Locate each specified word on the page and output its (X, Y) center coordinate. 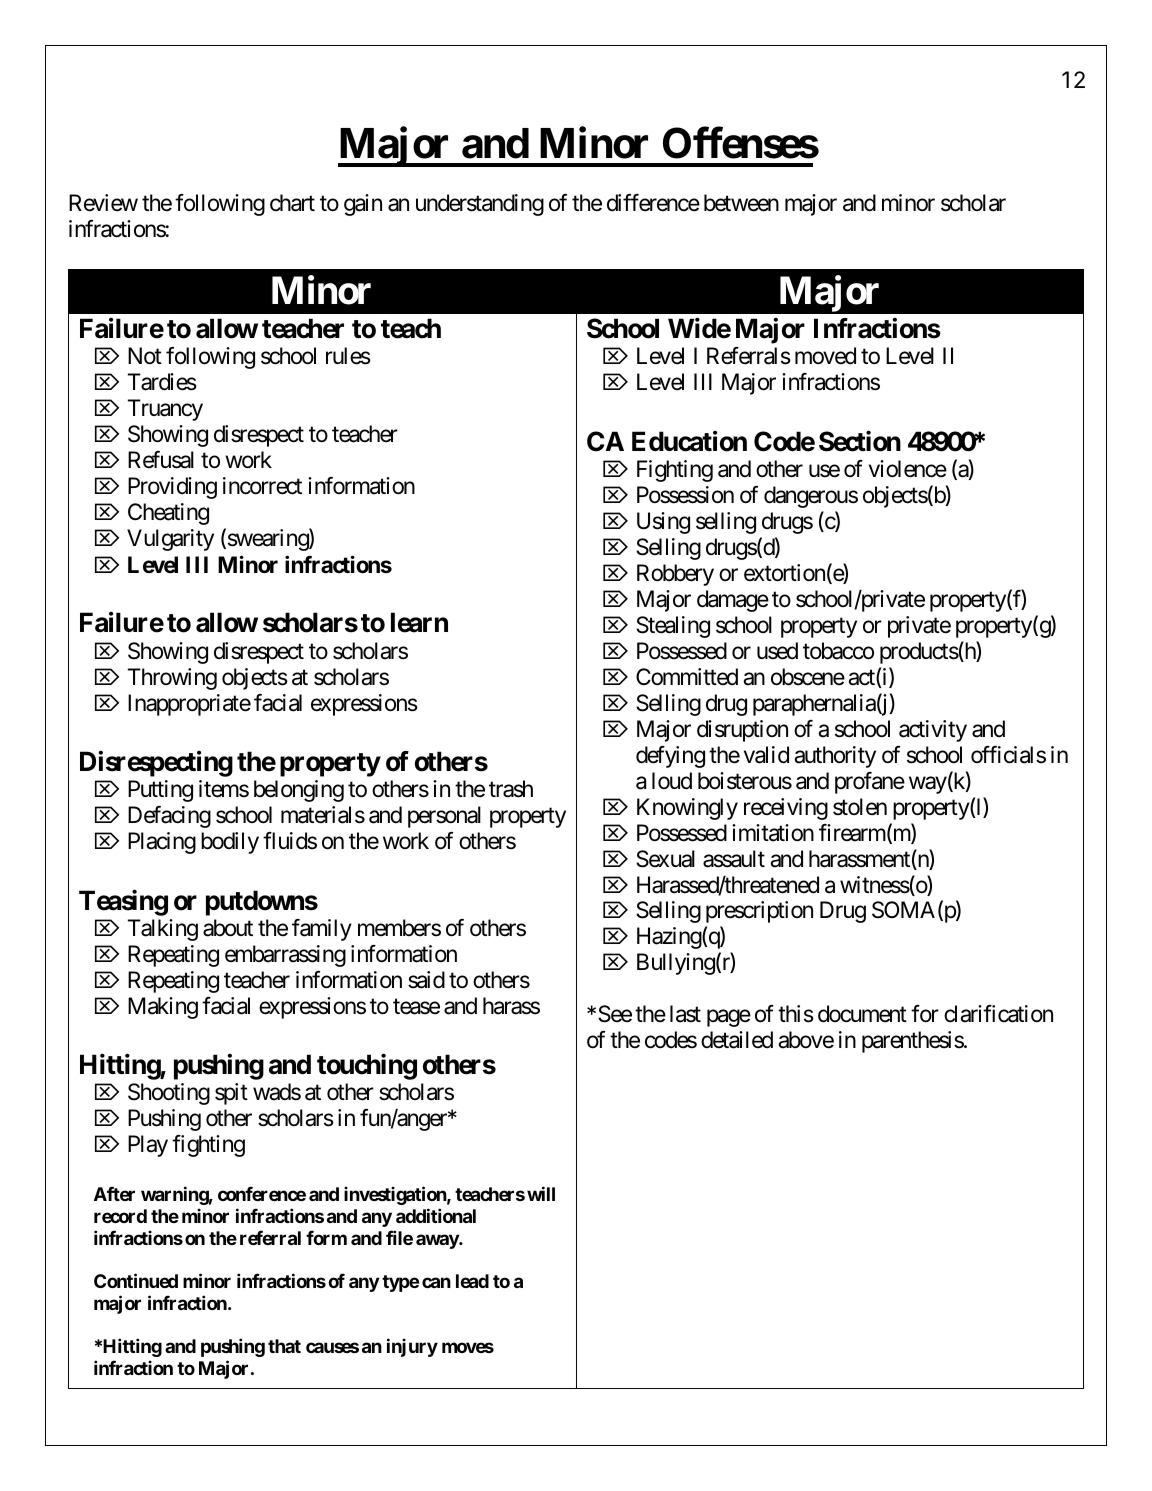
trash (511, 789)
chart (292, 203)
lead (472, 1281)
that (284, 1346)
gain (363, 205)
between (741, 203)
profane (870, 783)
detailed (737, 1040)
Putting (160, 791)
